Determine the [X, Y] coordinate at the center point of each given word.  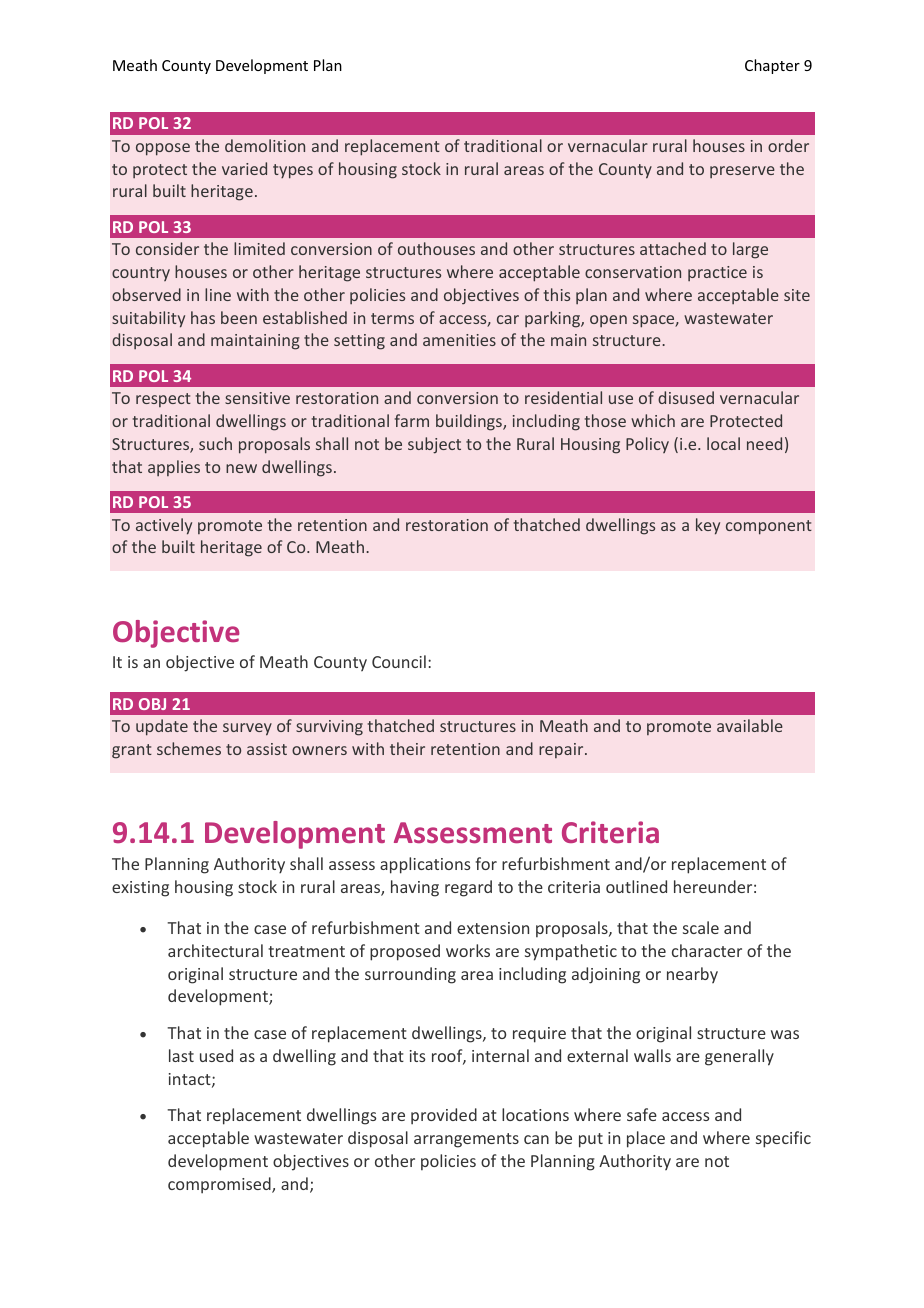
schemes [189, 748]
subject [434, 445]
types [293, 171]
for [486, 863]
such [215, 443]
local [723, 443]
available [750, 725]
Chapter [772, 66]
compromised [220, 1185]
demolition [265, 145]
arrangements [466, 1140]
